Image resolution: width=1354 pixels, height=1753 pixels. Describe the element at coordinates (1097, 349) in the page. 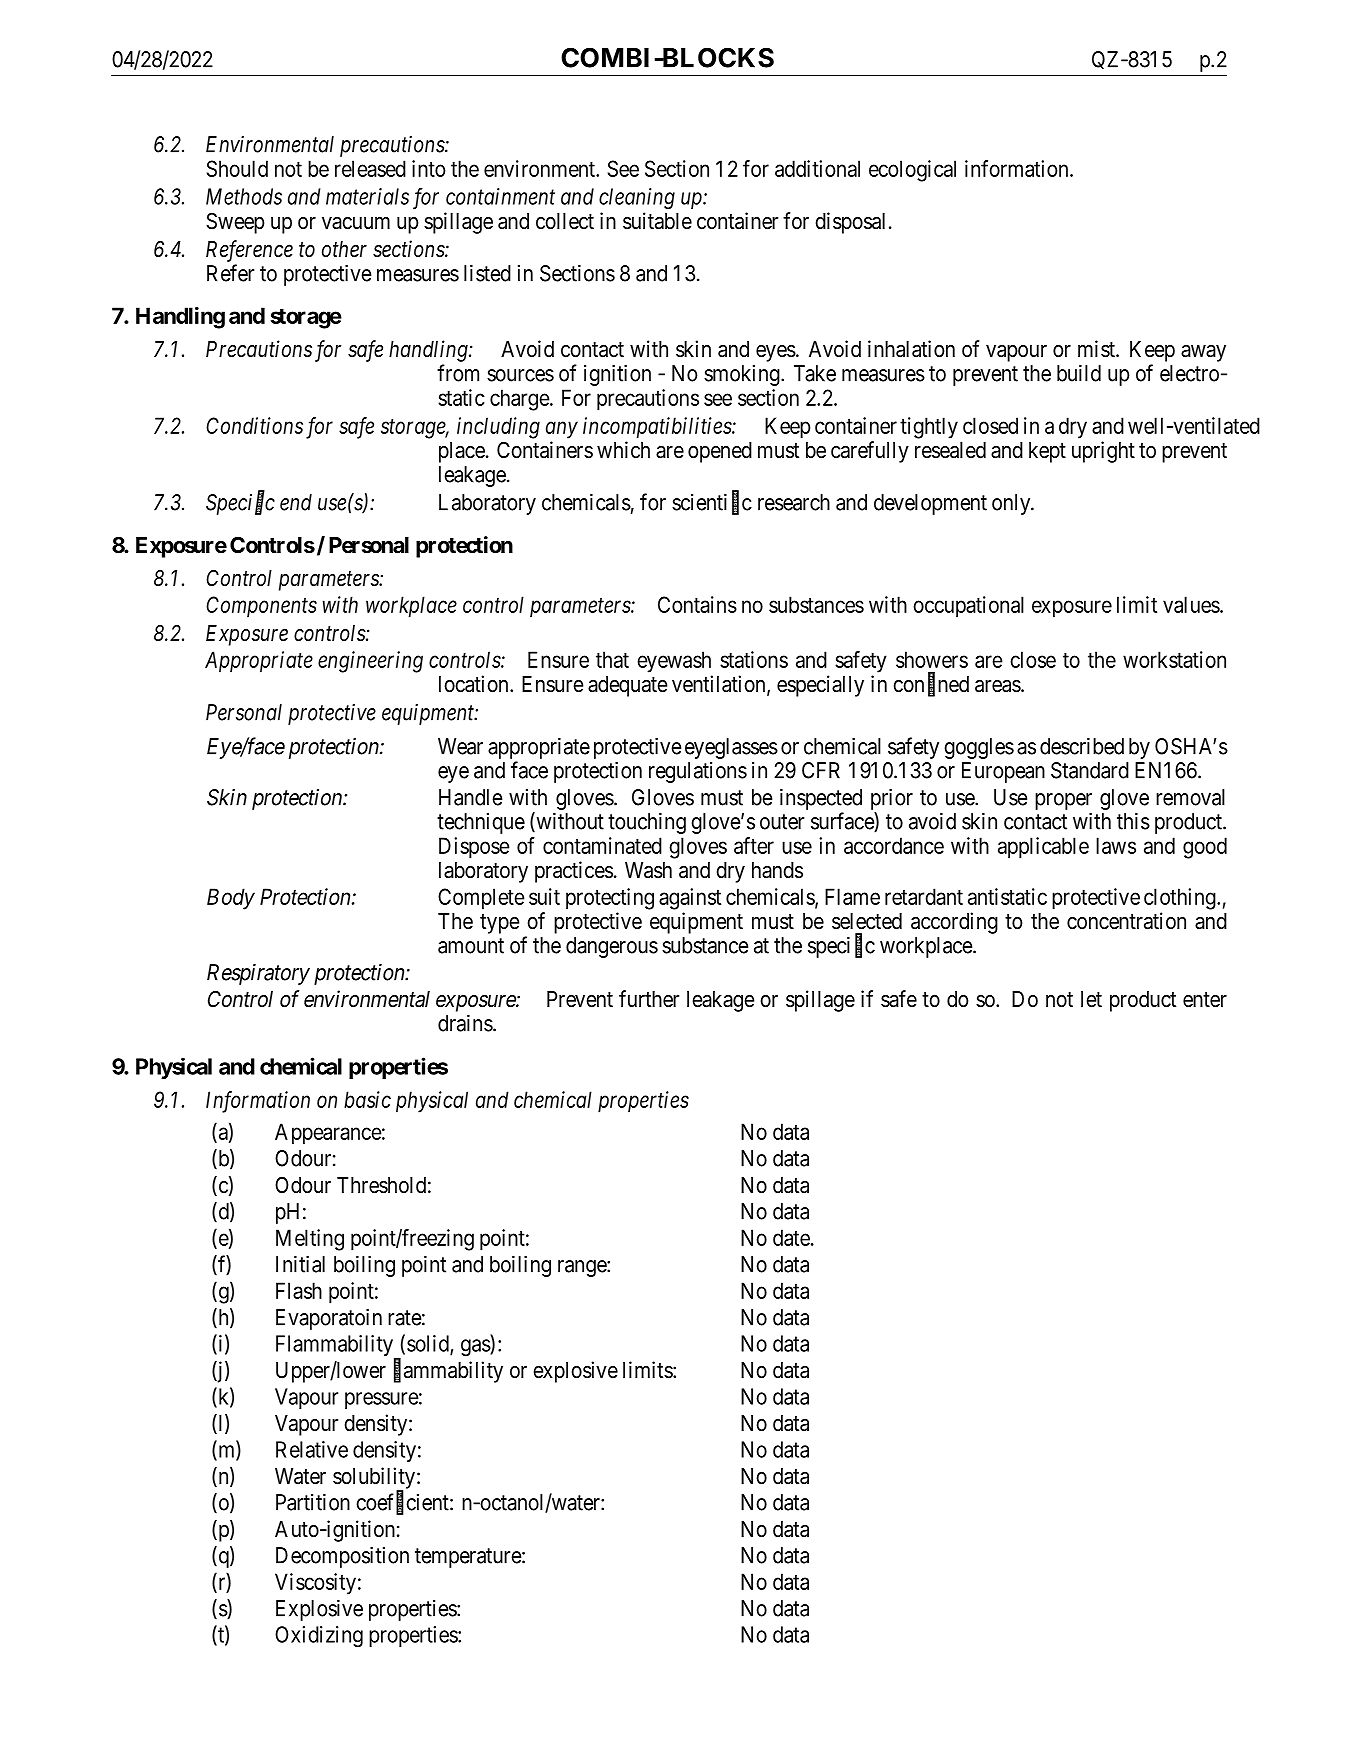

I see `mist` at that location.
